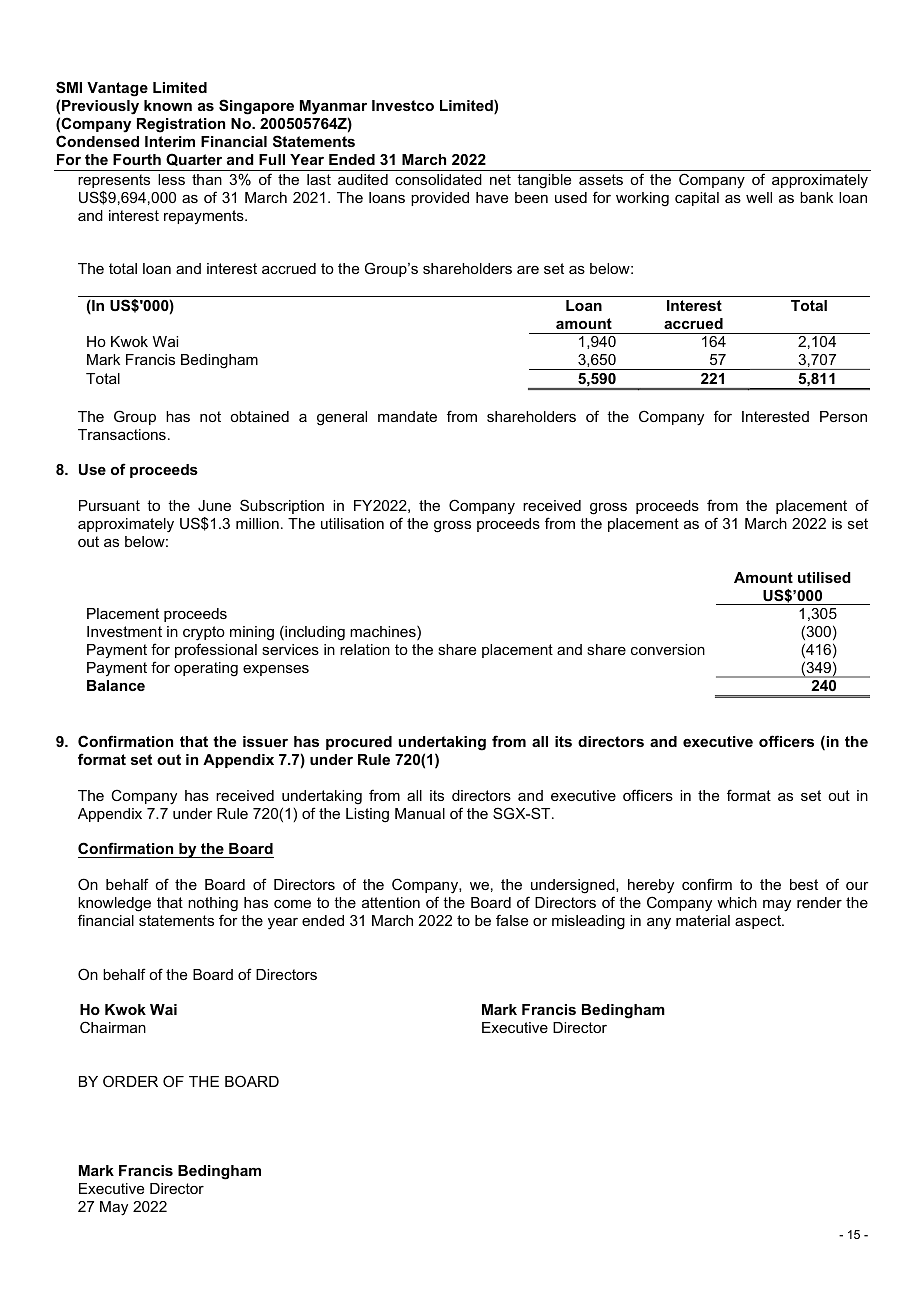  What do you see at coordinates (365, 649) in the screenshot?
I see `relation` at bounding box center [365, 649].
